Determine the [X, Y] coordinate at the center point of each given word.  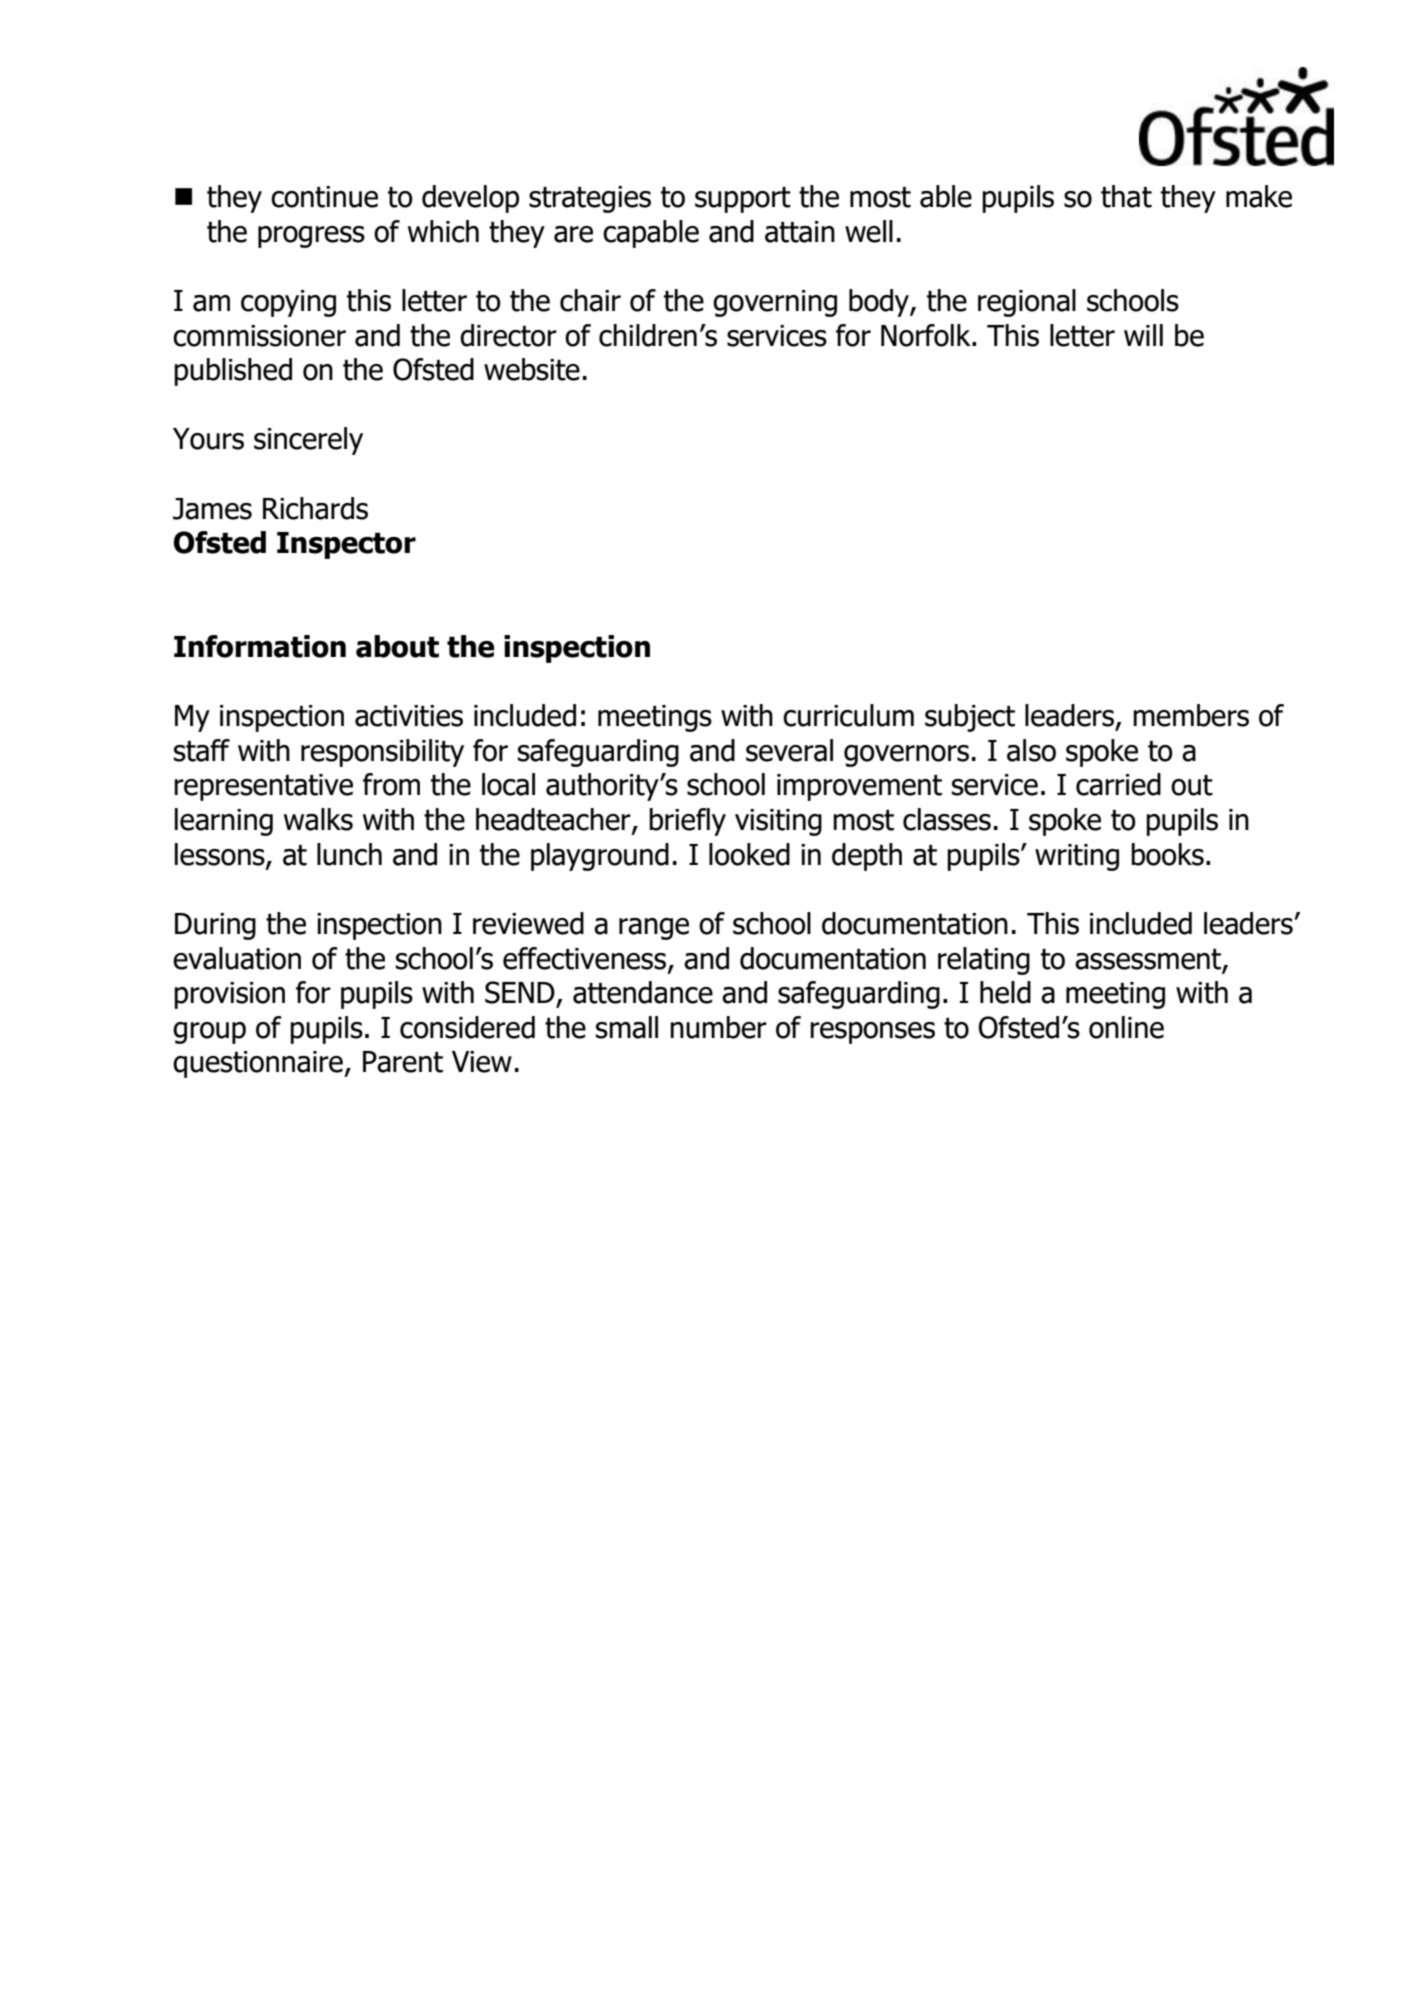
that [1126, 196]
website [532, 369]
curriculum [848, 715]
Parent [403, 1062]
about [397, 646]
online [1126, 1027]
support [743, 200]
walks [318, 819]
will [1143, 335]
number [718, 1027]
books [1167, 854]
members [1191, 715]
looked [749, 854]
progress [311, 237]
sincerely [308, 441]
